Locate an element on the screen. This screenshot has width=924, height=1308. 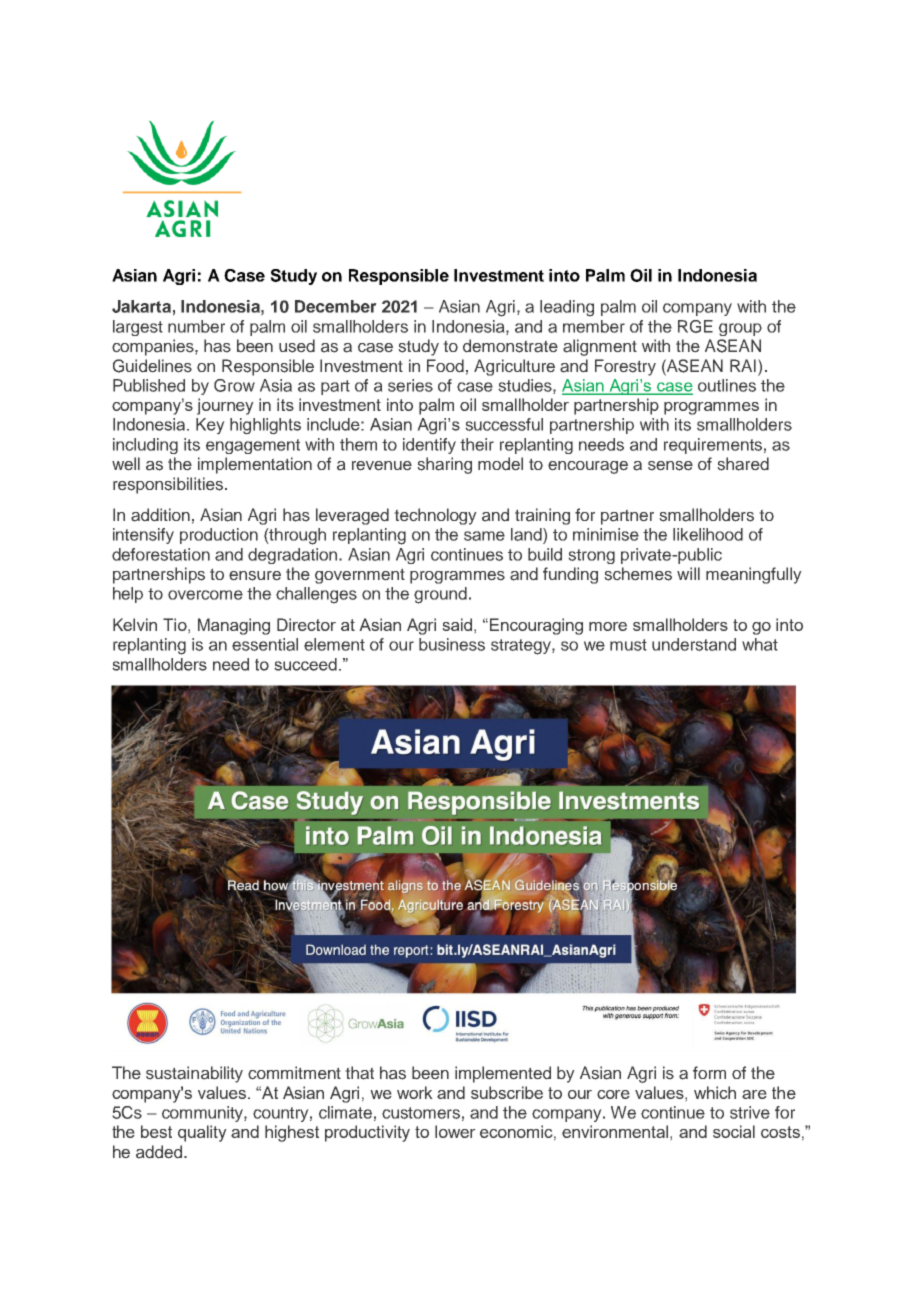
group is located at coordinates (740, 329).
